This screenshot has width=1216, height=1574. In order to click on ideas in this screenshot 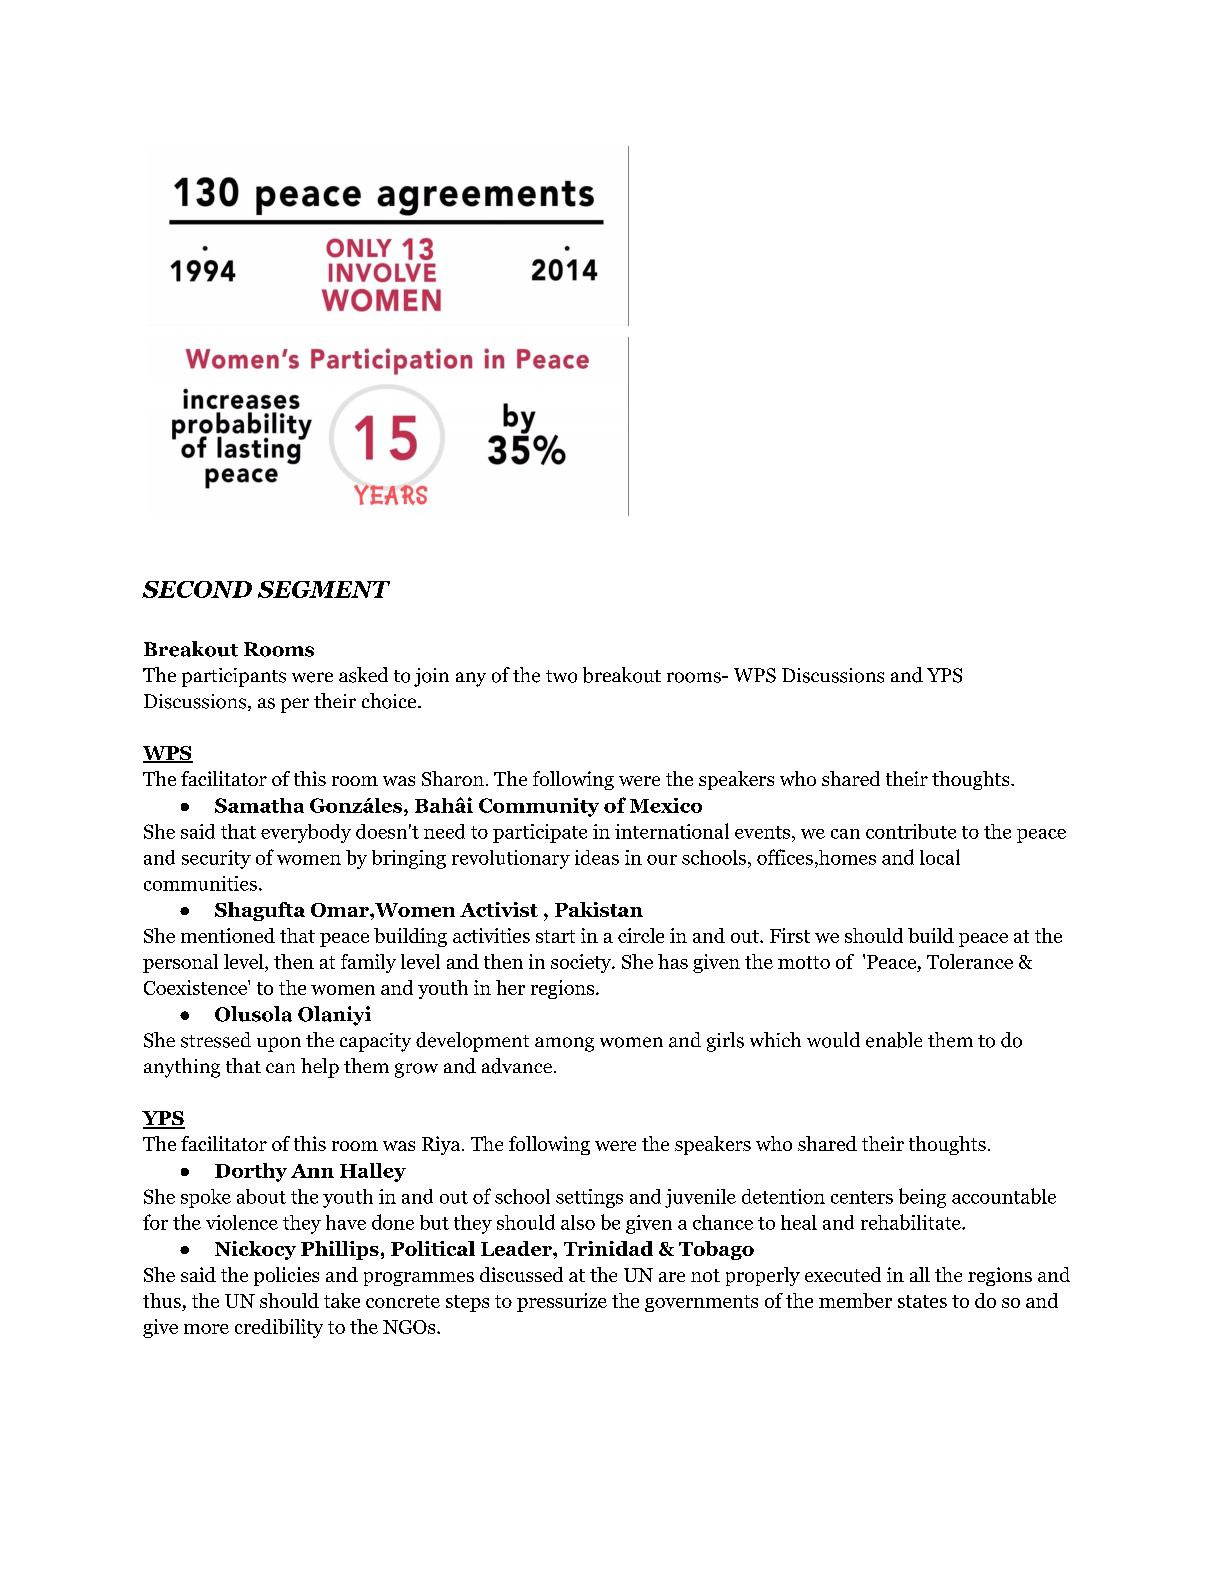, I will do `click(597, 857)`.
